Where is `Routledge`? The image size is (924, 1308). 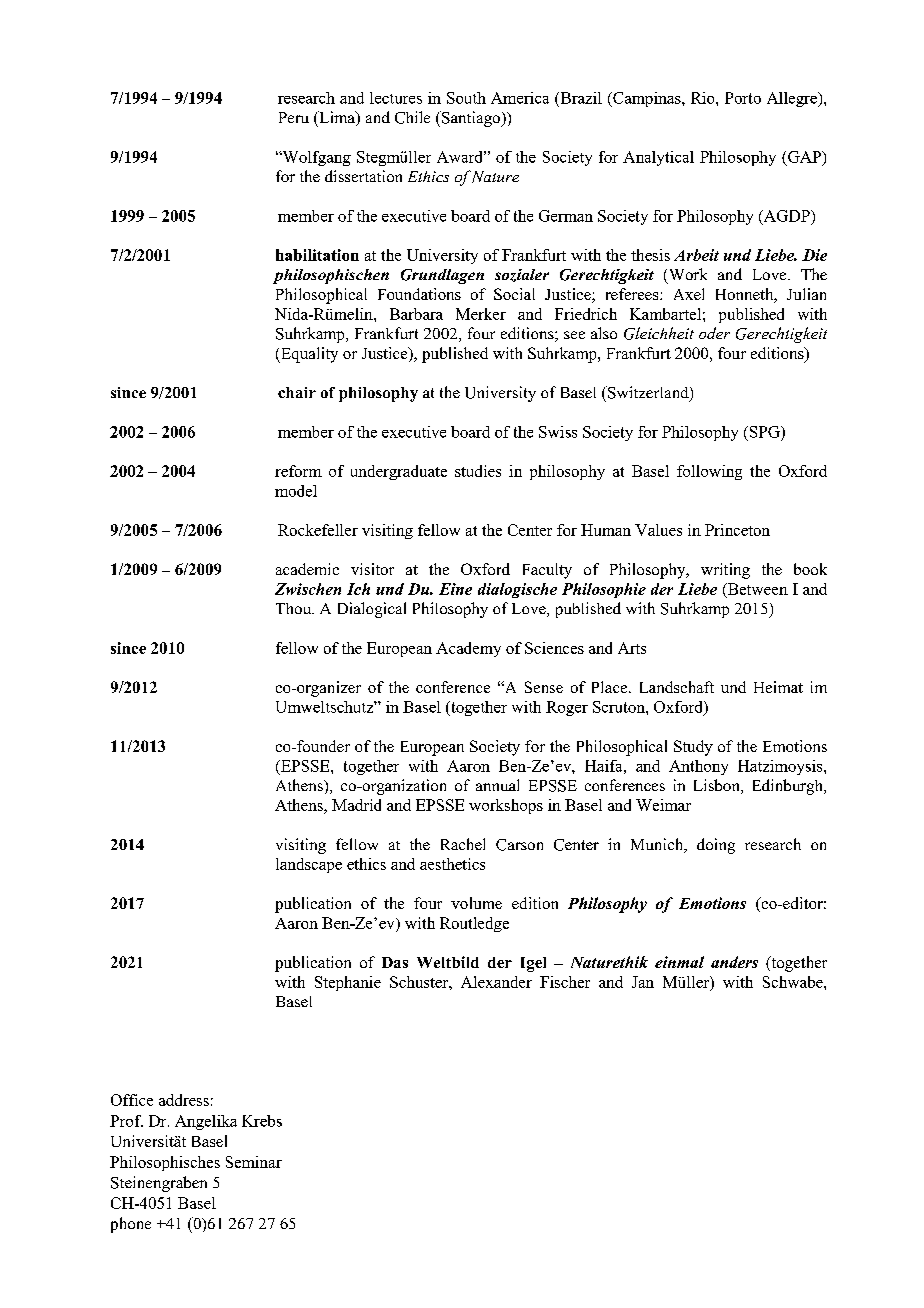 Routledge is located at coordinates (474, 924).
